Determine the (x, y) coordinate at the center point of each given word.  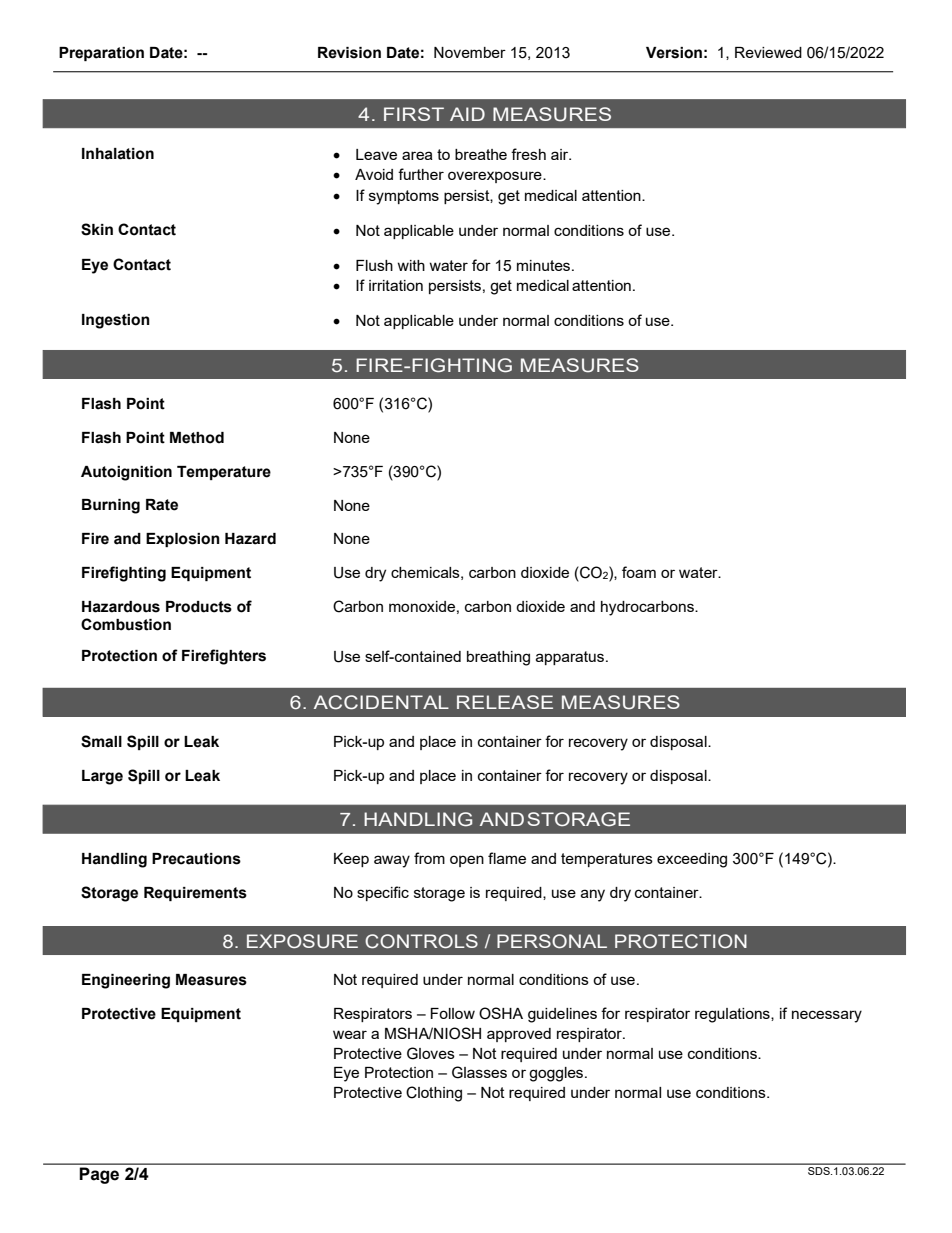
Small (101, 741)
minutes (545, 265)
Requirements (195, 894)
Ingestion (116, 321)
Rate (162, 505)
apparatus (571, 658)
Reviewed (768, 52)
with (411, 265)
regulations (733, 1015)
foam (639, 572)
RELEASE (505, 702)
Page (99, 1175)
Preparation (101, 54)
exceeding (692, 860)
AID (467, 114)
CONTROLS (421, 941)
